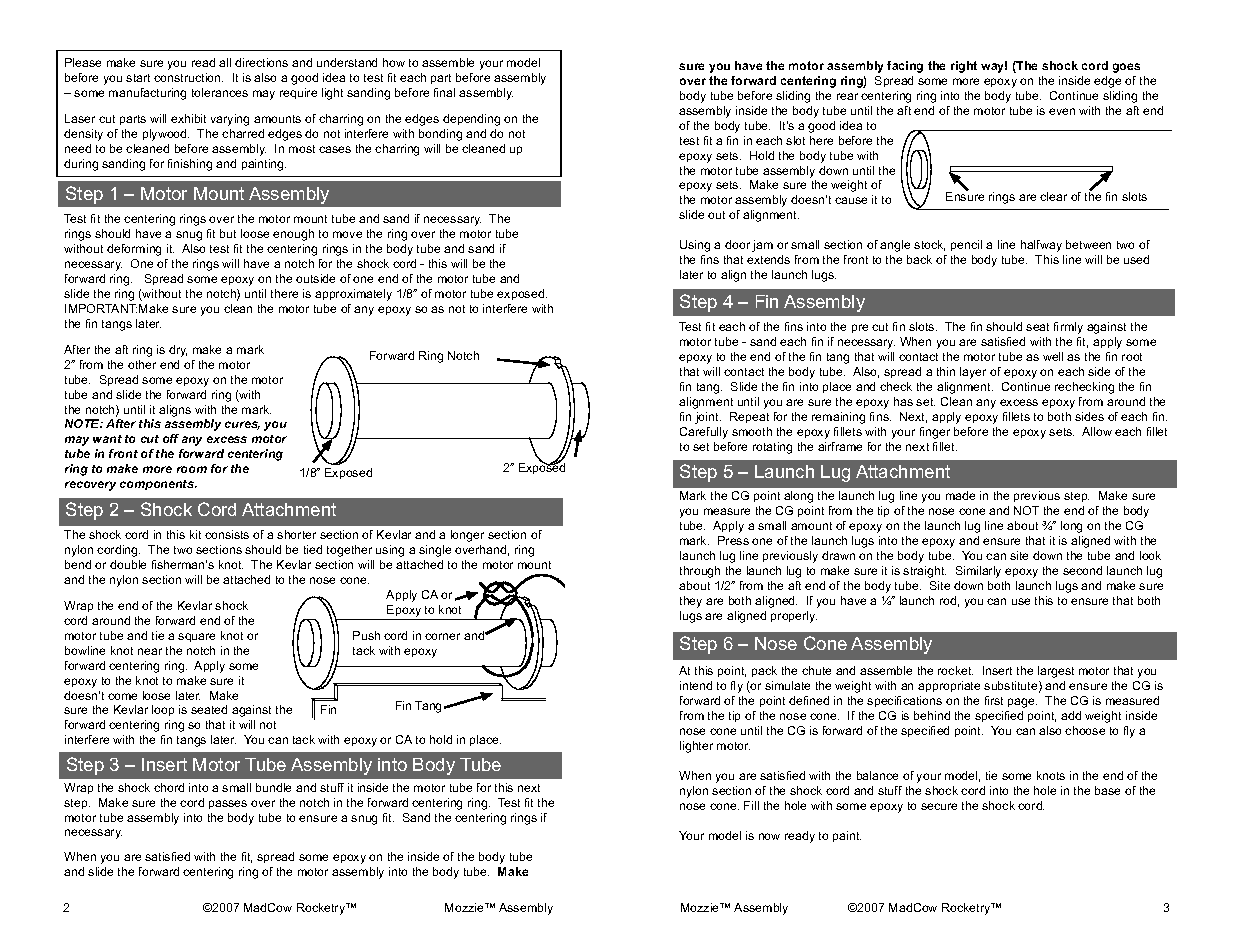 The image size is (1233, 952). Describe the element at coordinates (128, 564) in the screenshot. I see `double` at that location.
